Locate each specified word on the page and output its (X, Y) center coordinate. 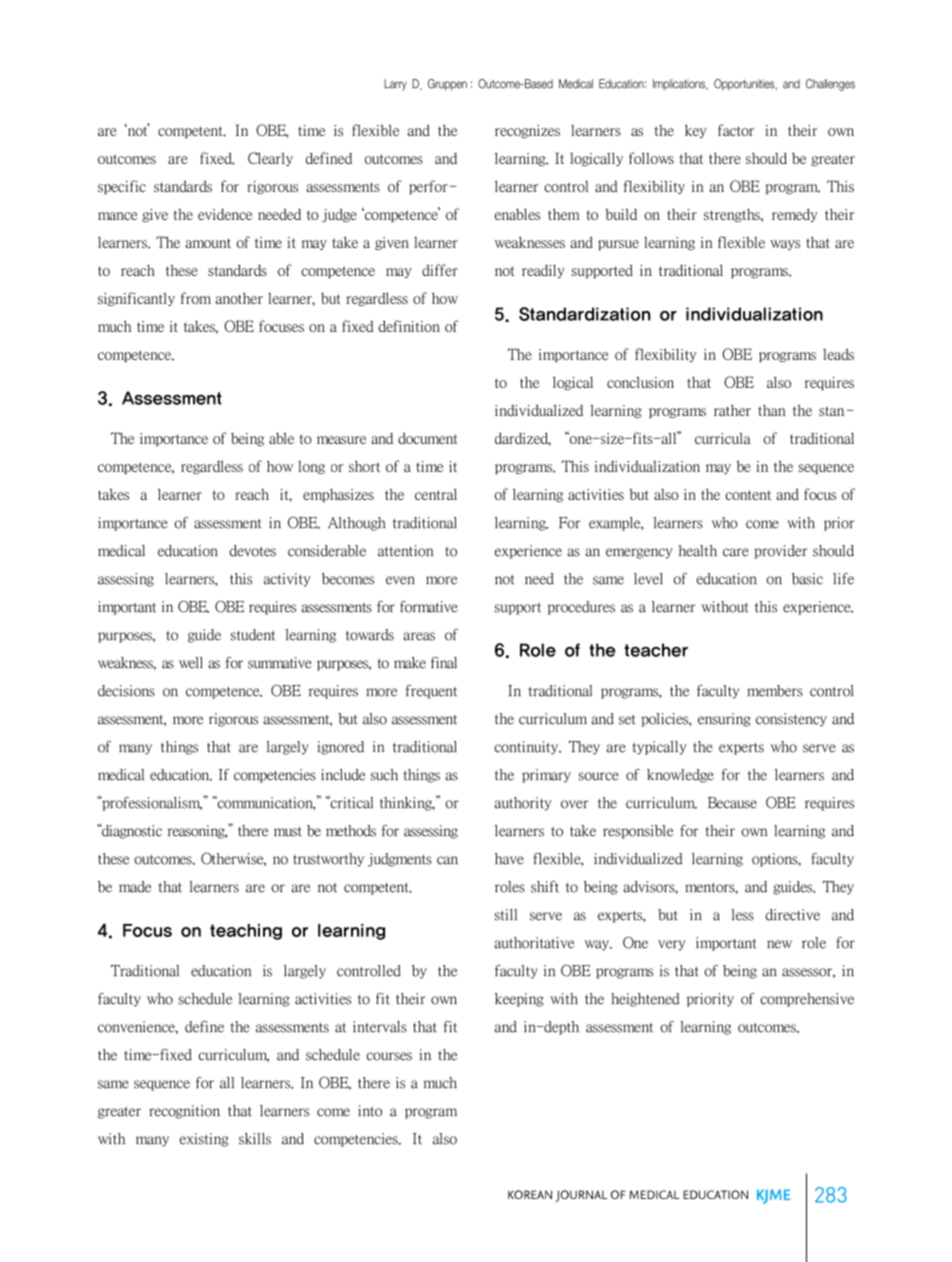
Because (732, 803)
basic (807, 579)
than (772, 410)
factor (736, 130)
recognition (184, 1112)
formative (429, 607)
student (253, 635)
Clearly (270, 159)
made (135, 887)
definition (409, 326)
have (509, 859)
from (196, 298)
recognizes (527, 131)
